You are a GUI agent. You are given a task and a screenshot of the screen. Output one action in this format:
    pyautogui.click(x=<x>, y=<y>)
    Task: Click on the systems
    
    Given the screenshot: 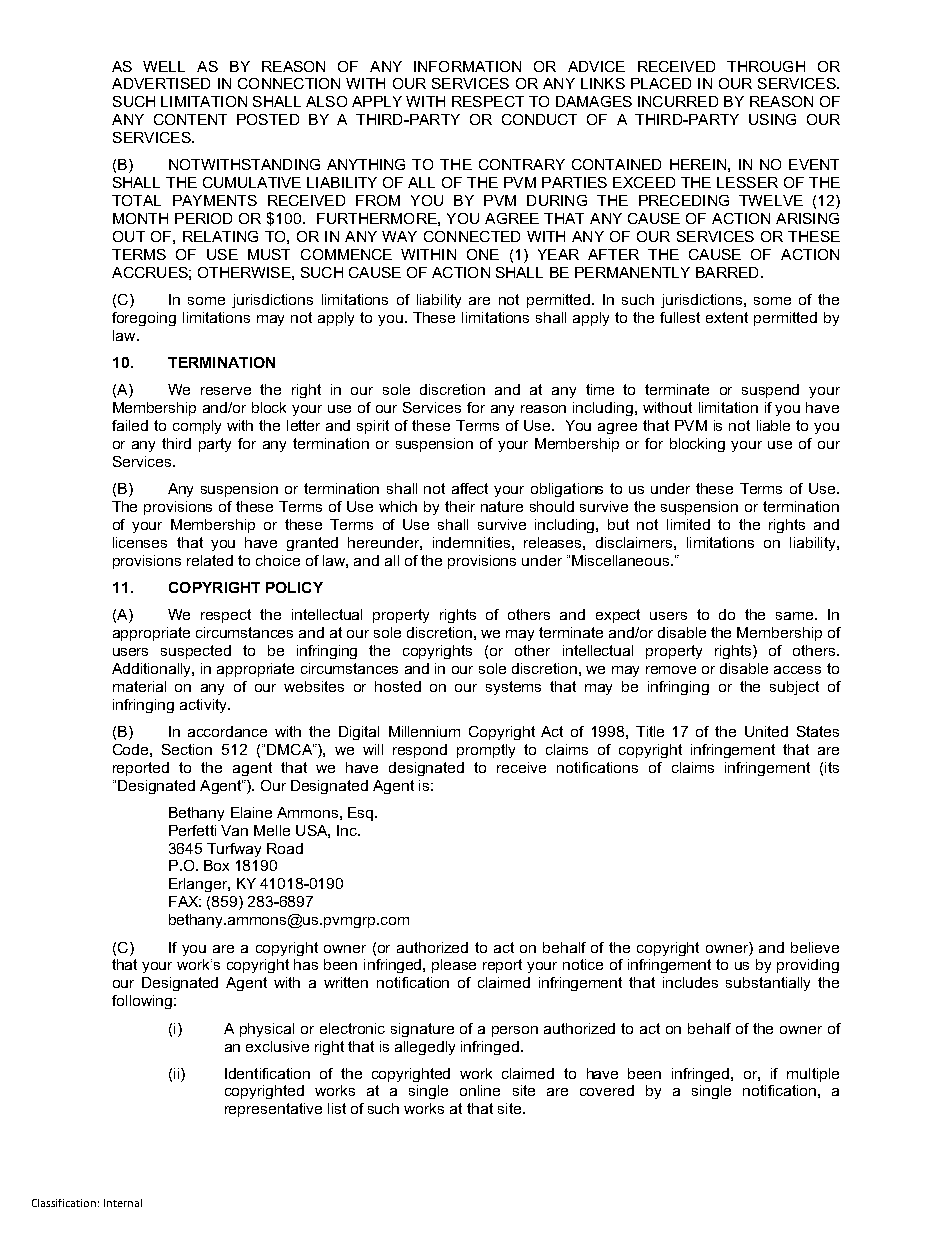 What is the action you would take?
    pyautogui.click(x=513, y=688)
